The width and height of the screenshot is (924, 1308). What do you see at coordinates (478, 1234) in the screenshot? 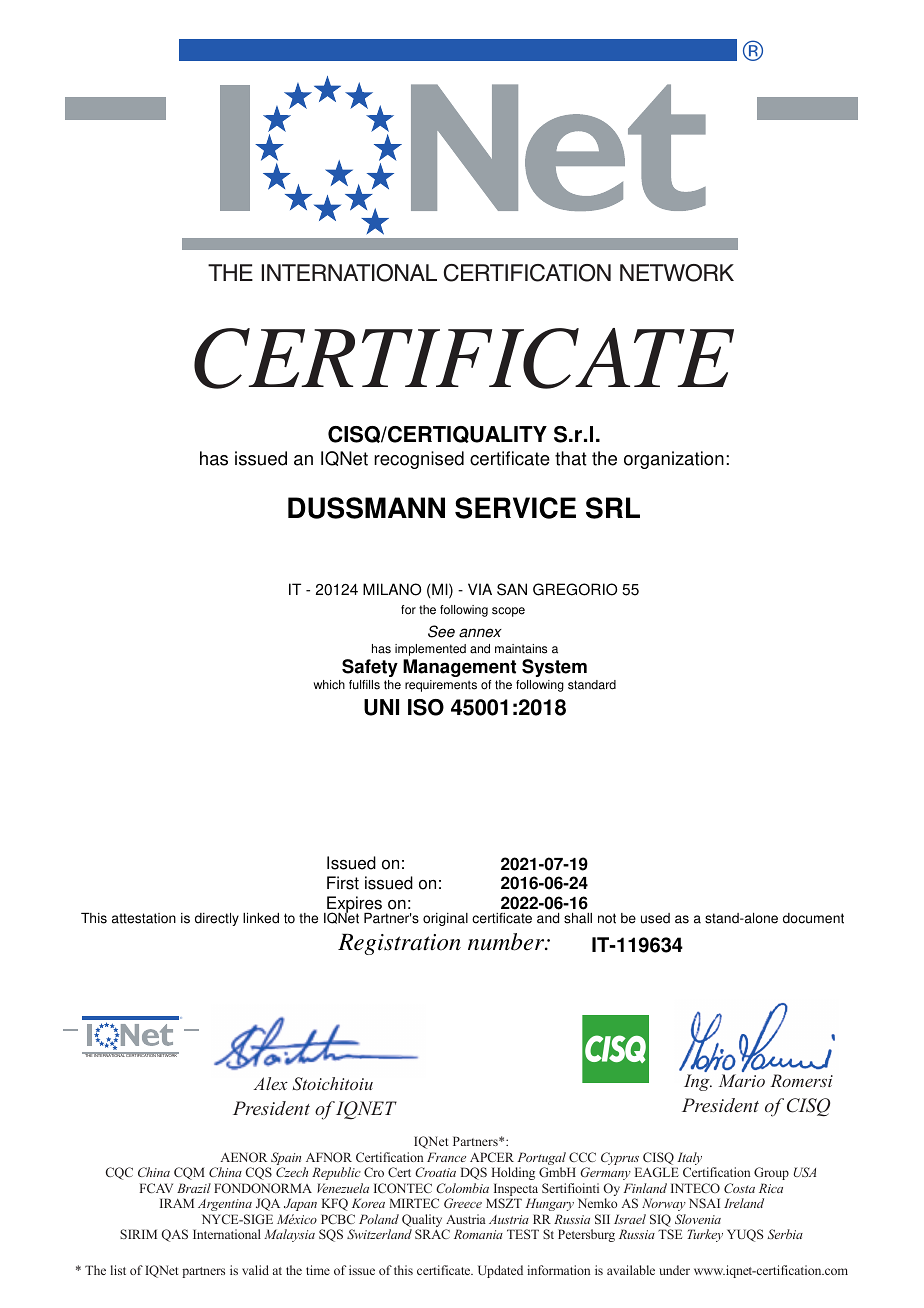
I see `Romania` at bounding box center [478, 1234].
